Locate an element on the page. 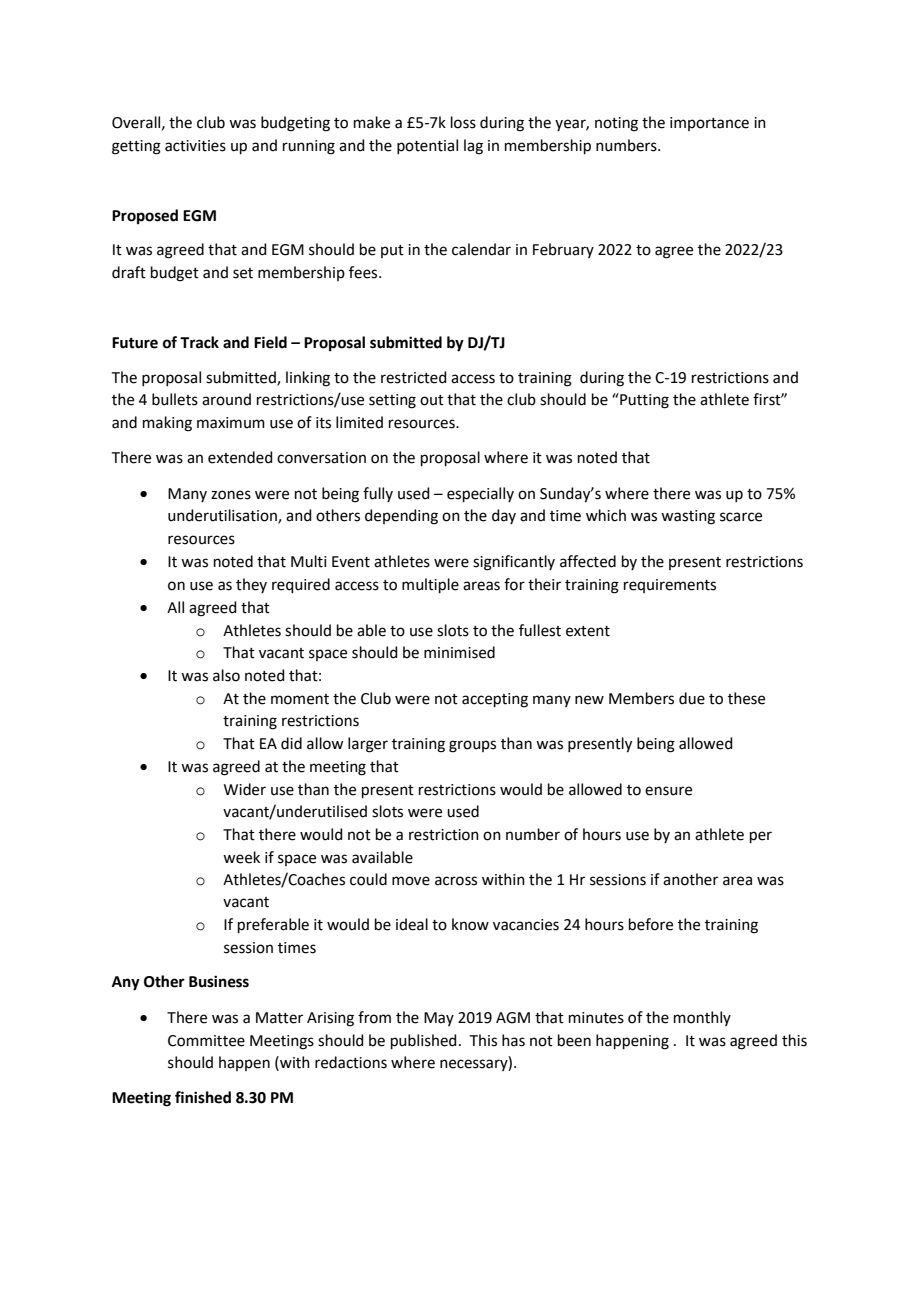 The image size is (924, 1308). wasting is located at coordinates (688, 517).
